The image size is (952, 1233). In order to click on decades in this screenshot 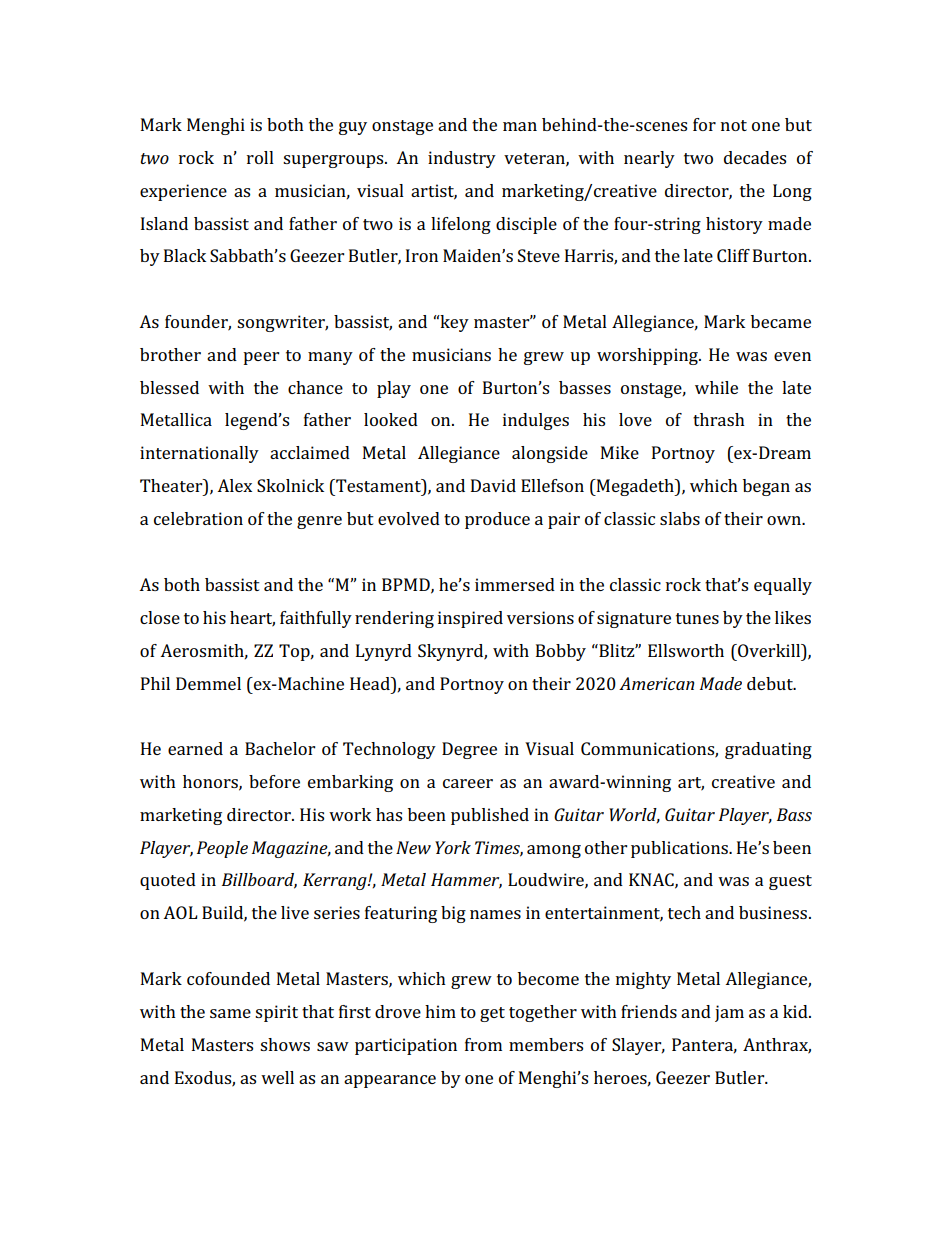, I will do `click(755, 157)`.
